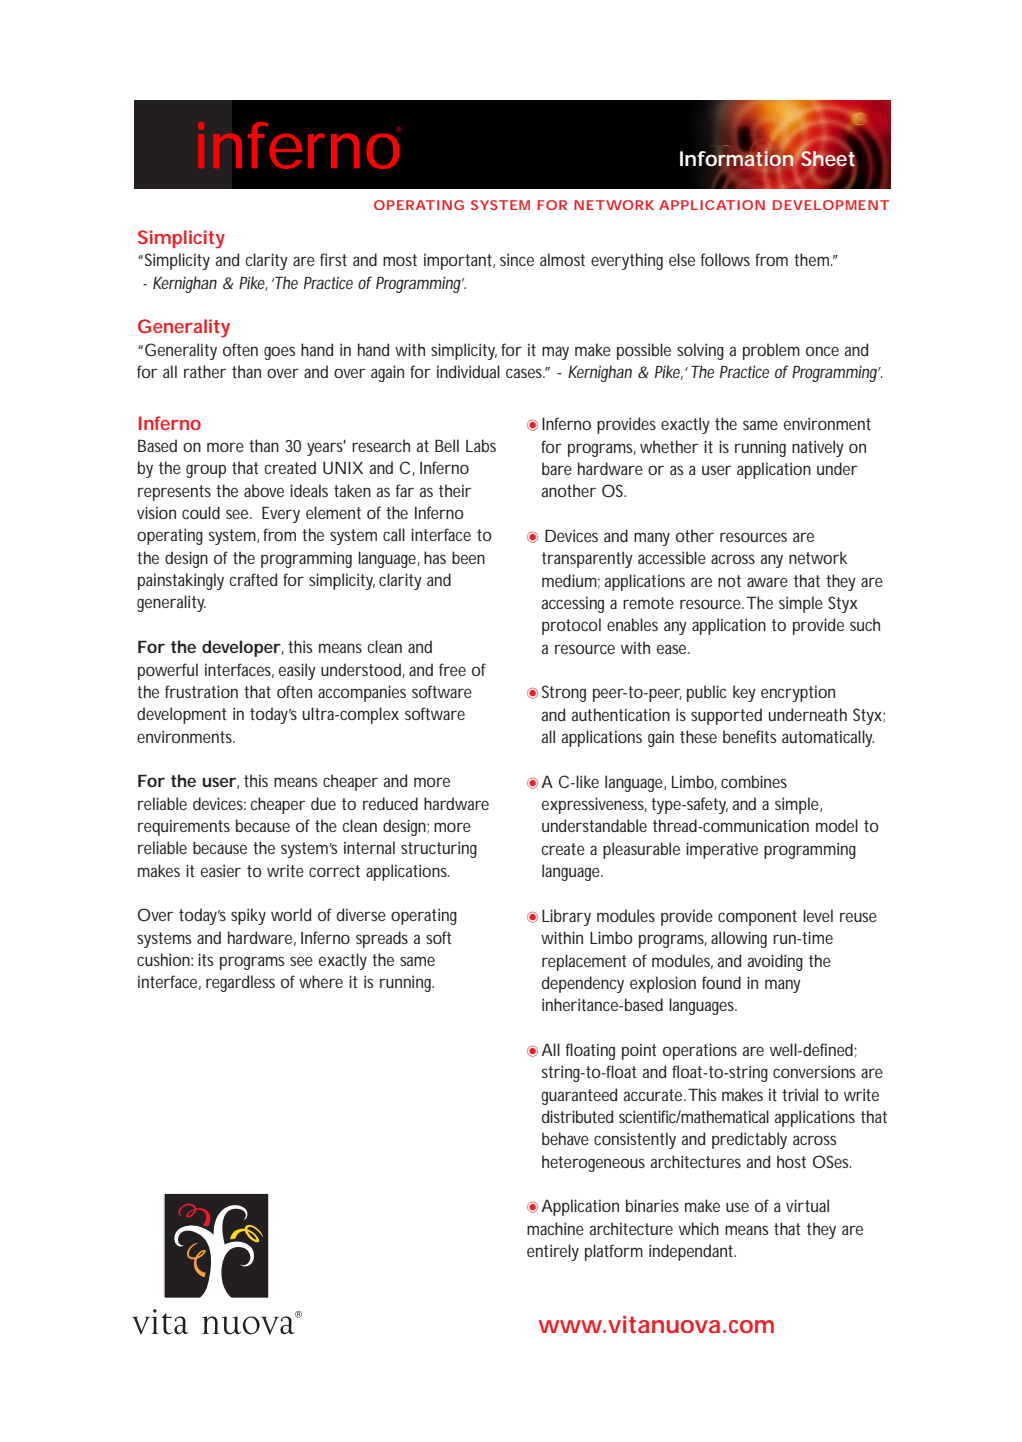  I want to click on accessing, so click(573, 604).
